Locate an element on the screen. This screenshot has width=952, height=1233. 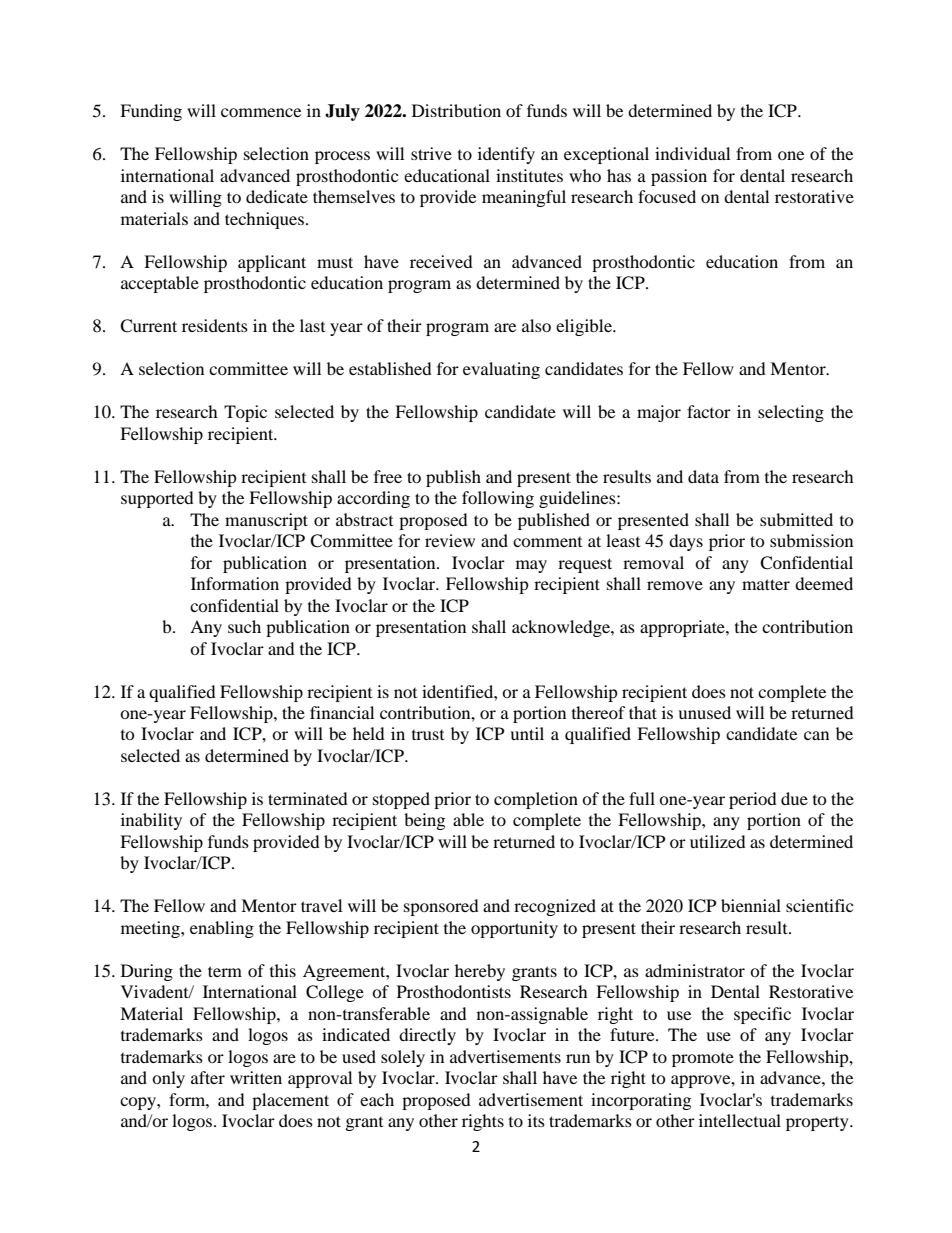
commence is located at coordinates (261, 112).
